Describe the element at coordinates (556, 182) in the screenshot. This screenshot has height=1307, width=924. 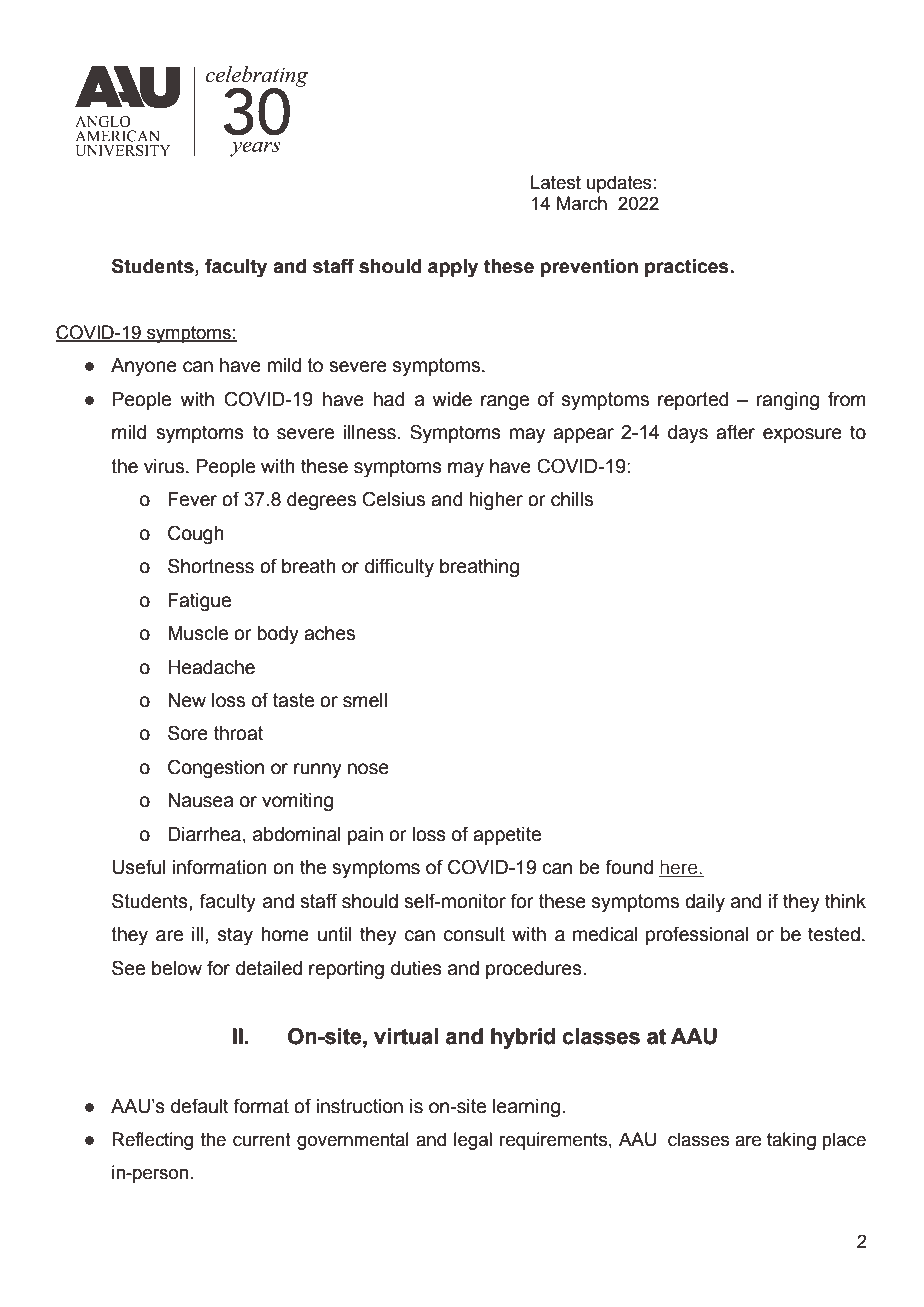
I see `Latest` at that location.
